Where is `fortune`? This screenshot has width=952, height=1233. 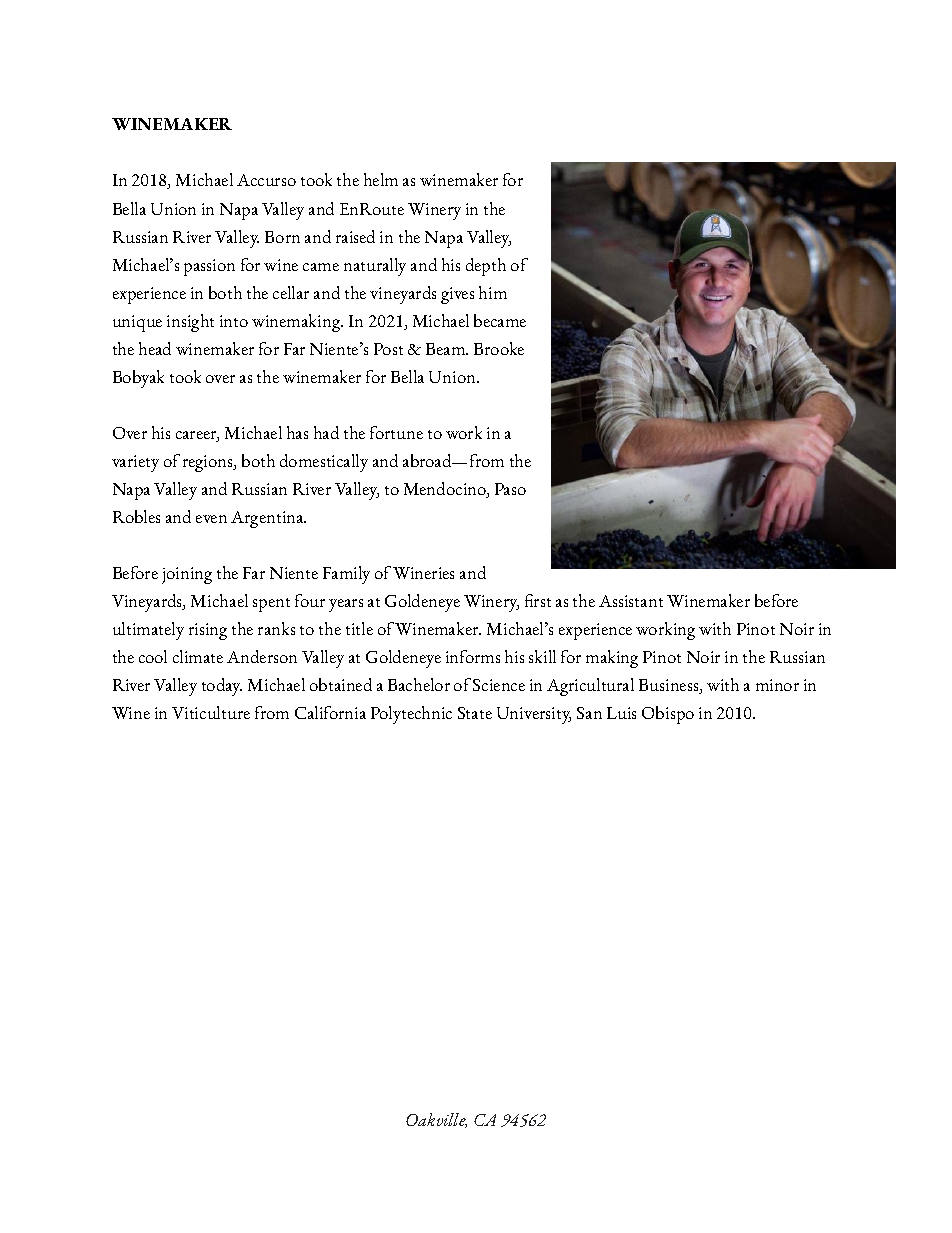 fortune is located at coordinates (396, 432).
